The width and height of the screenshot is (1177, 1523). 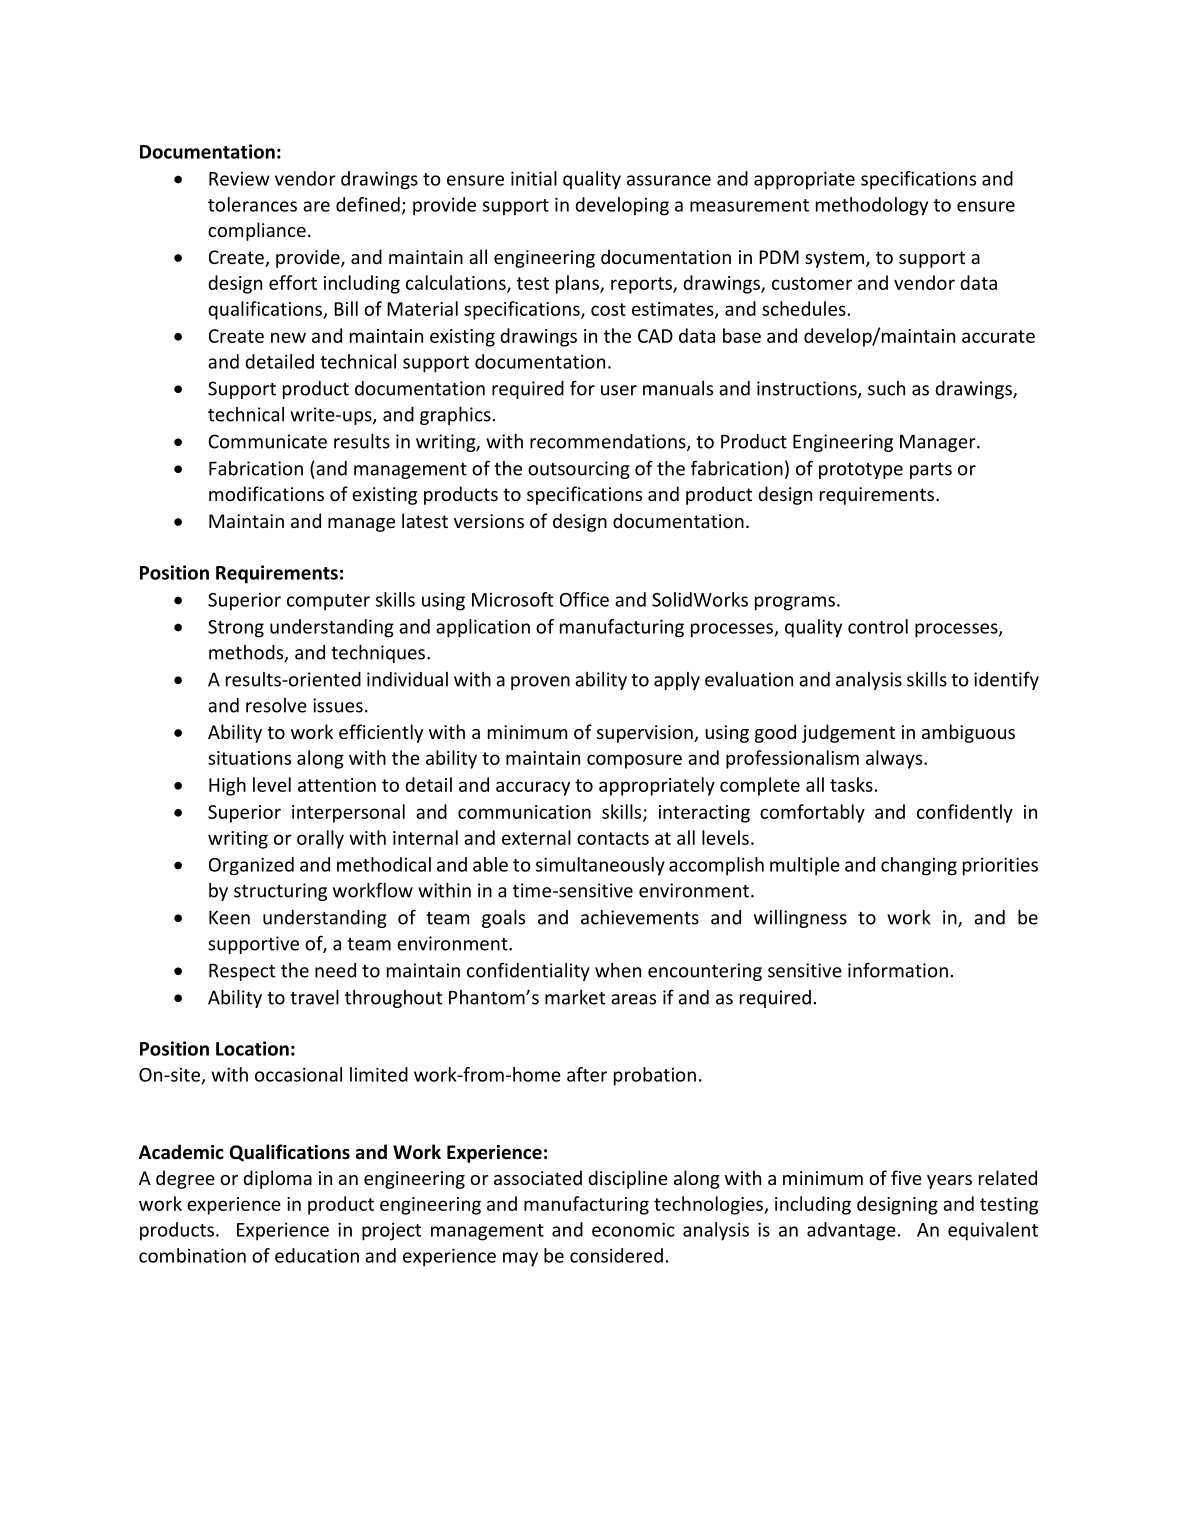 I want to click on economic, so click(x=633, y=1229).
